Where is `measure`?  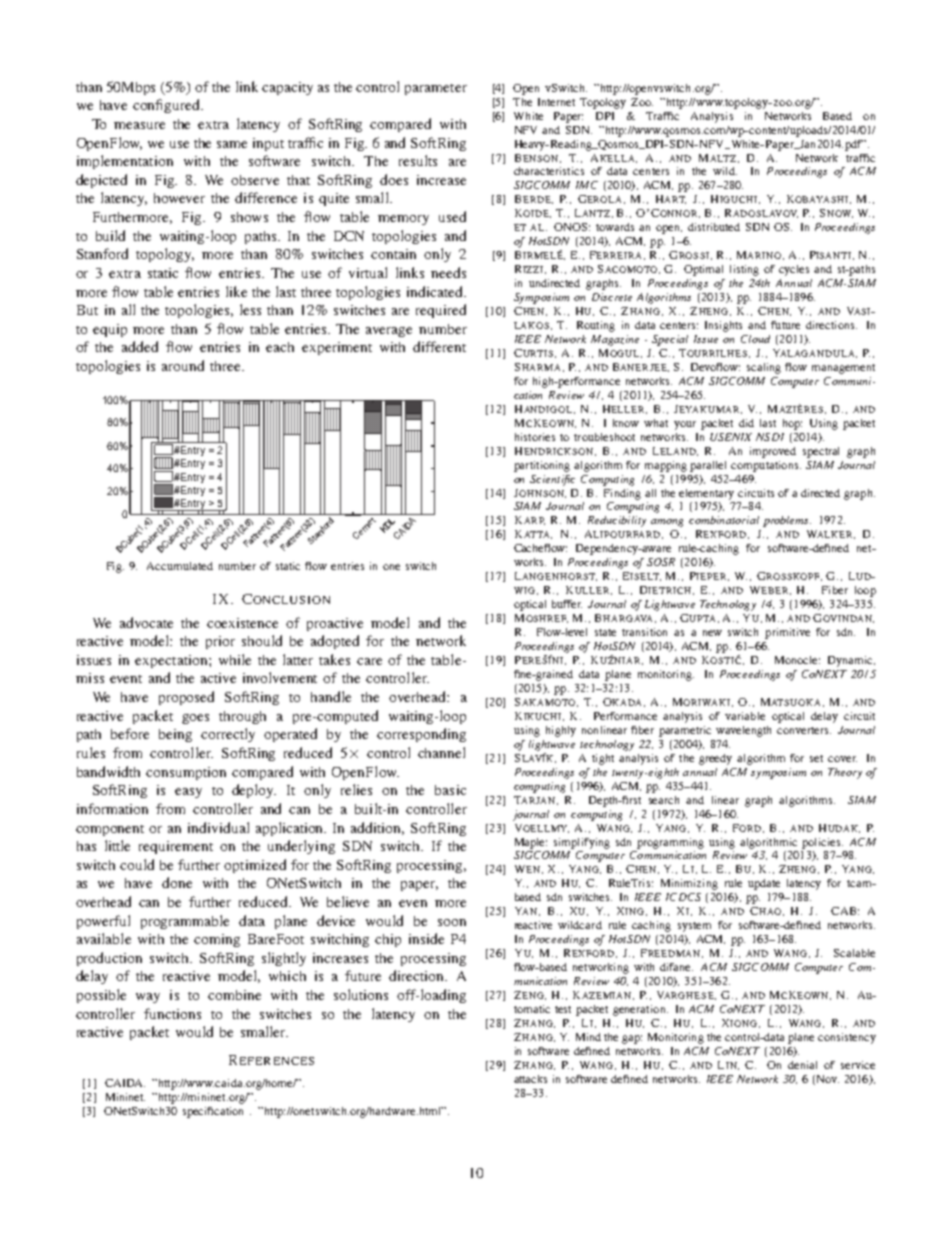
measure is located at coordinates (139, 125).
